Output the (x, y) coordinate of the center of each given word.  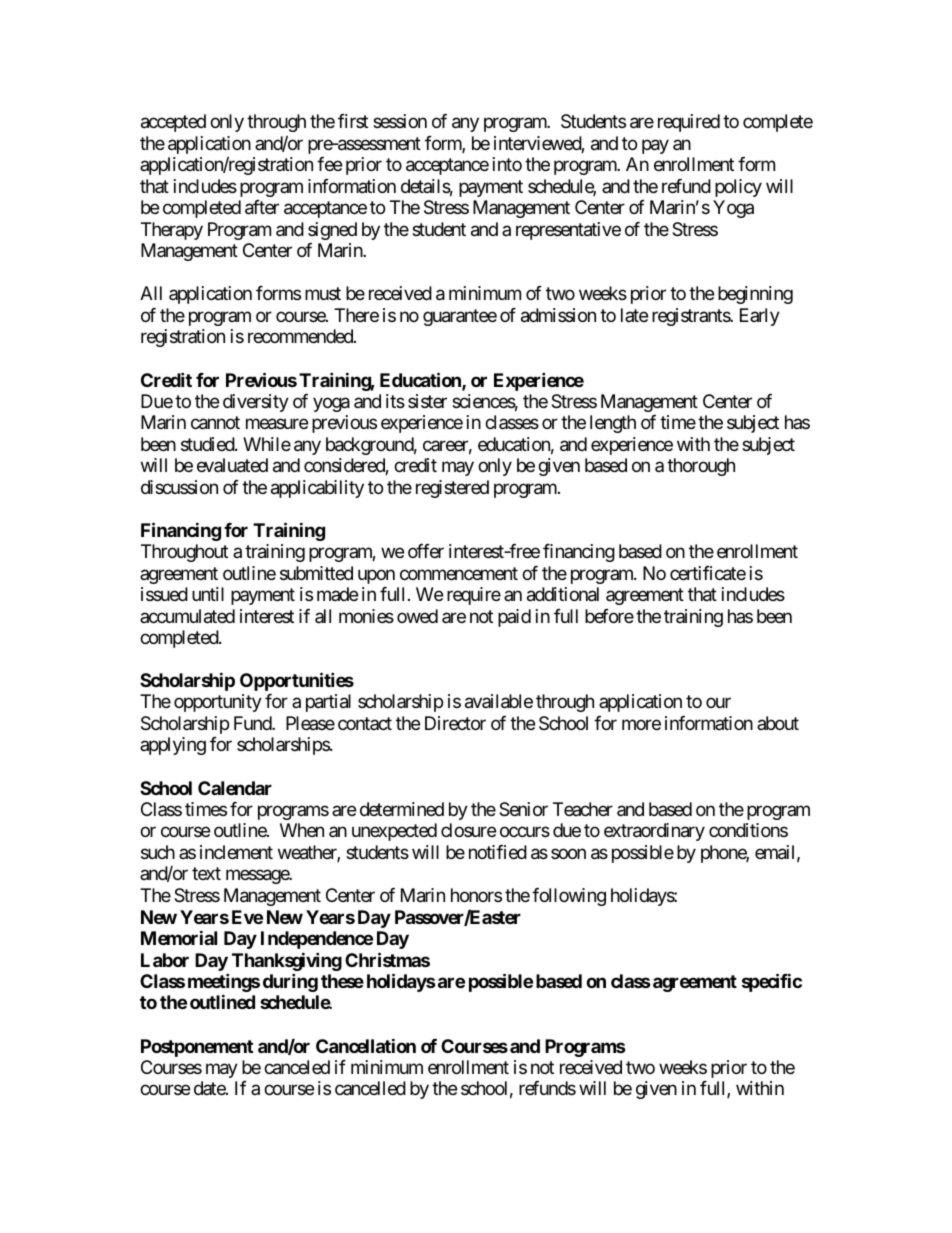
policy (738, 188)
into (507, 164)
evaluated (232, 465)
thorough (701, 467)
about (778, 723)
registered (452, 489)
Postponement (197, 1048)
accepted (173, 123)
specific (772, 982)
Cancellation (366, 1045)
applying (173, 746)
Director (455, 723)
